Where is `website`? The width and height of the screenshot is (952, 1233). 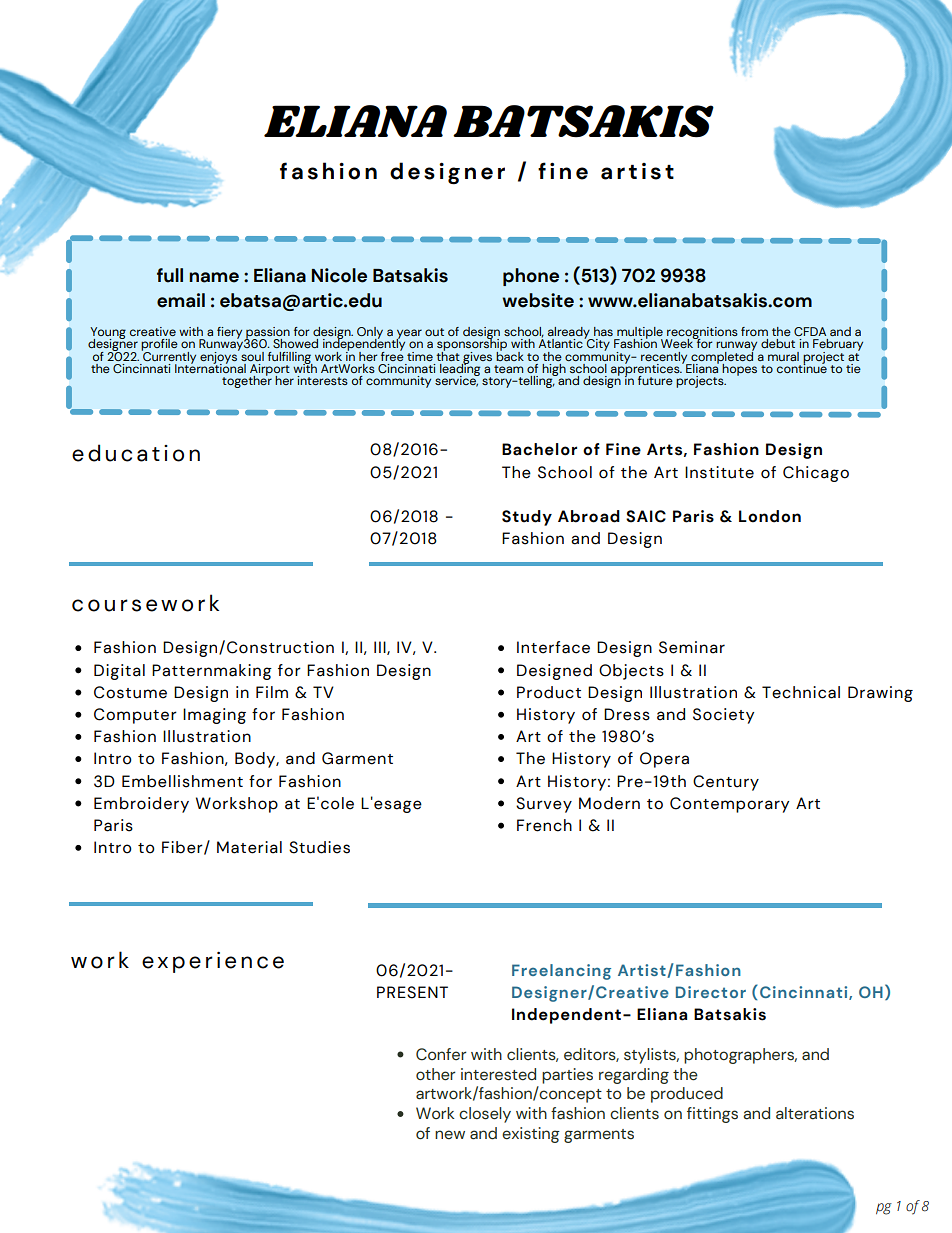 website is located at coordinates (538, 300).
